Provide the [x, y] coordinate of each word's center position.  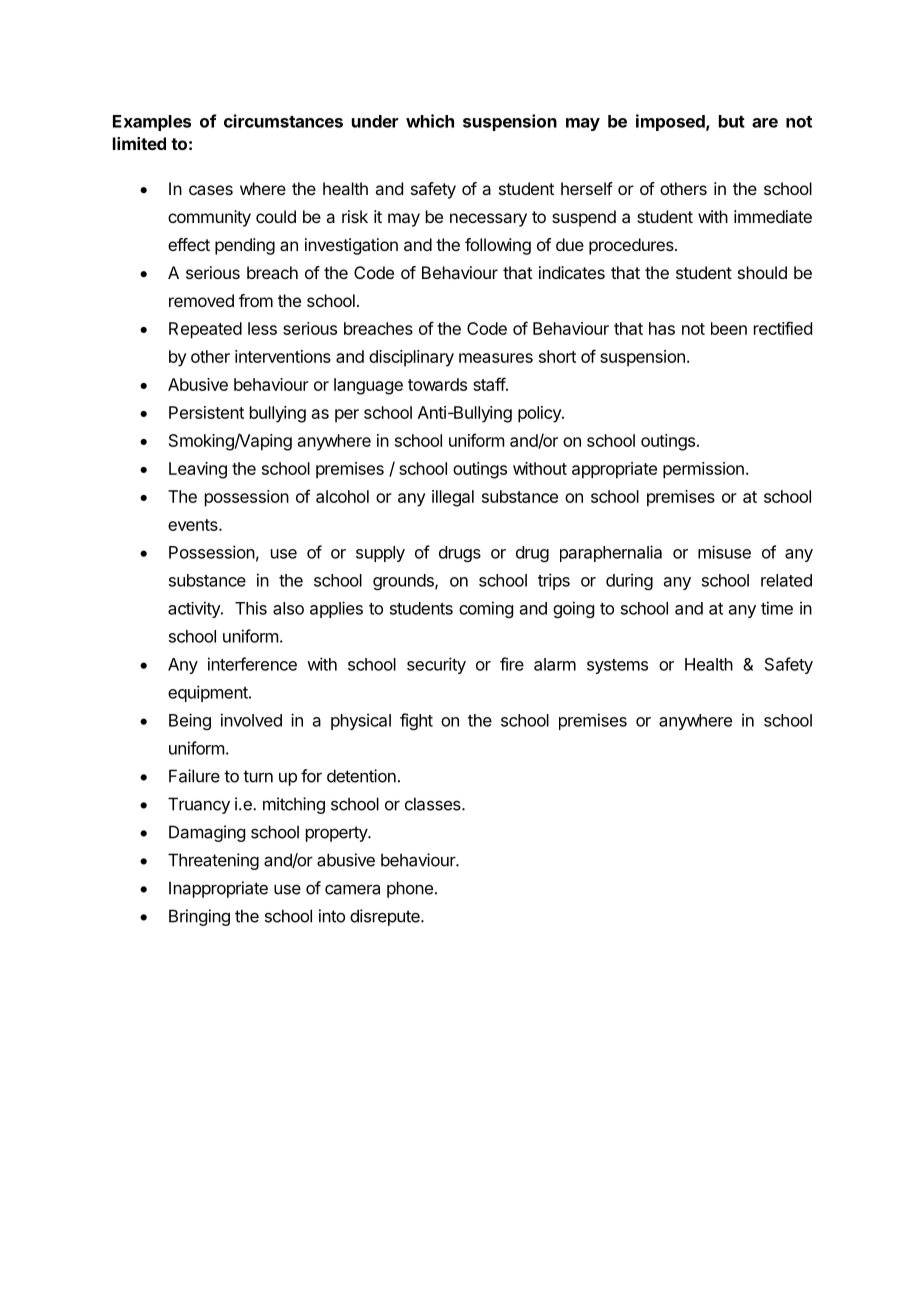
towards [437, 384]
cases [211, 190]
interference [252, 664]
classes [434, 804]
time [777, 608]
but [732, 121]
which [430, 121]
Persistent [206, 412]
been [729, 328]
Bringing [199, 917]
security [436, 665]
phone [410, 889]
